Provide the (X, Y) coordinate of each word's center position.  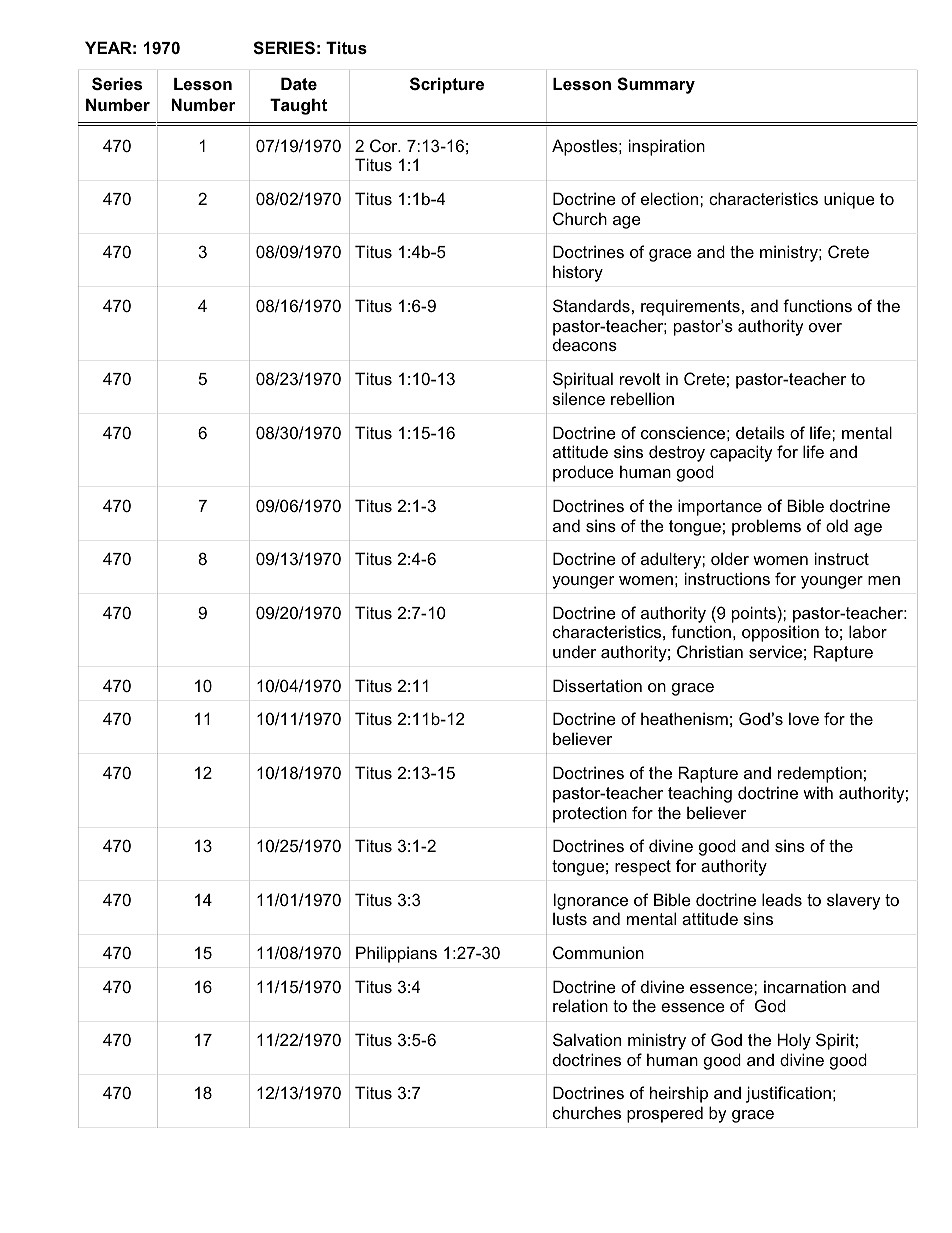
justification (788, 1094)
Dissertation (597, 685)
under (574, 651)
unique (849, 200)
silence (579, 398)
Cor (385, 145)
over (825, 327)
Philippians (396, 954)
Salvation (587, 1039)
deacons (585, 344)
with (818, 792)
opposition (780, 633)
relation (580, 1005)
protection (590, 814)
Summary (656, 85)
